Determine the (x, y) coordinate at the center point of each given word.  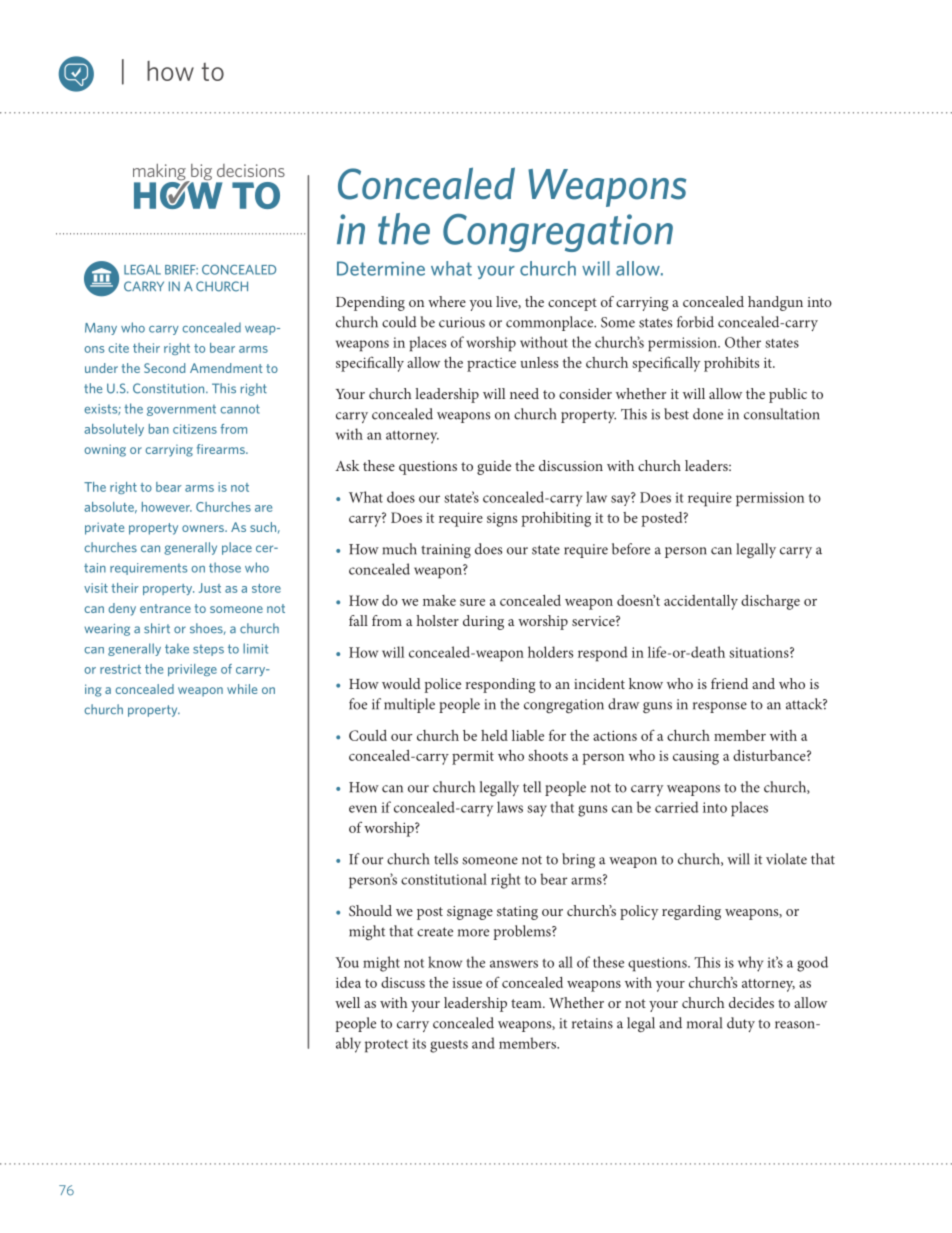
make (439, 600)
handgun (775, 303)
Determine (381, 268)
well (347, 1002)
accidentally (701, 602)
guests (449, 1046)
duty (741, 1024)
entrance (165, 608)
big (200, 173)
